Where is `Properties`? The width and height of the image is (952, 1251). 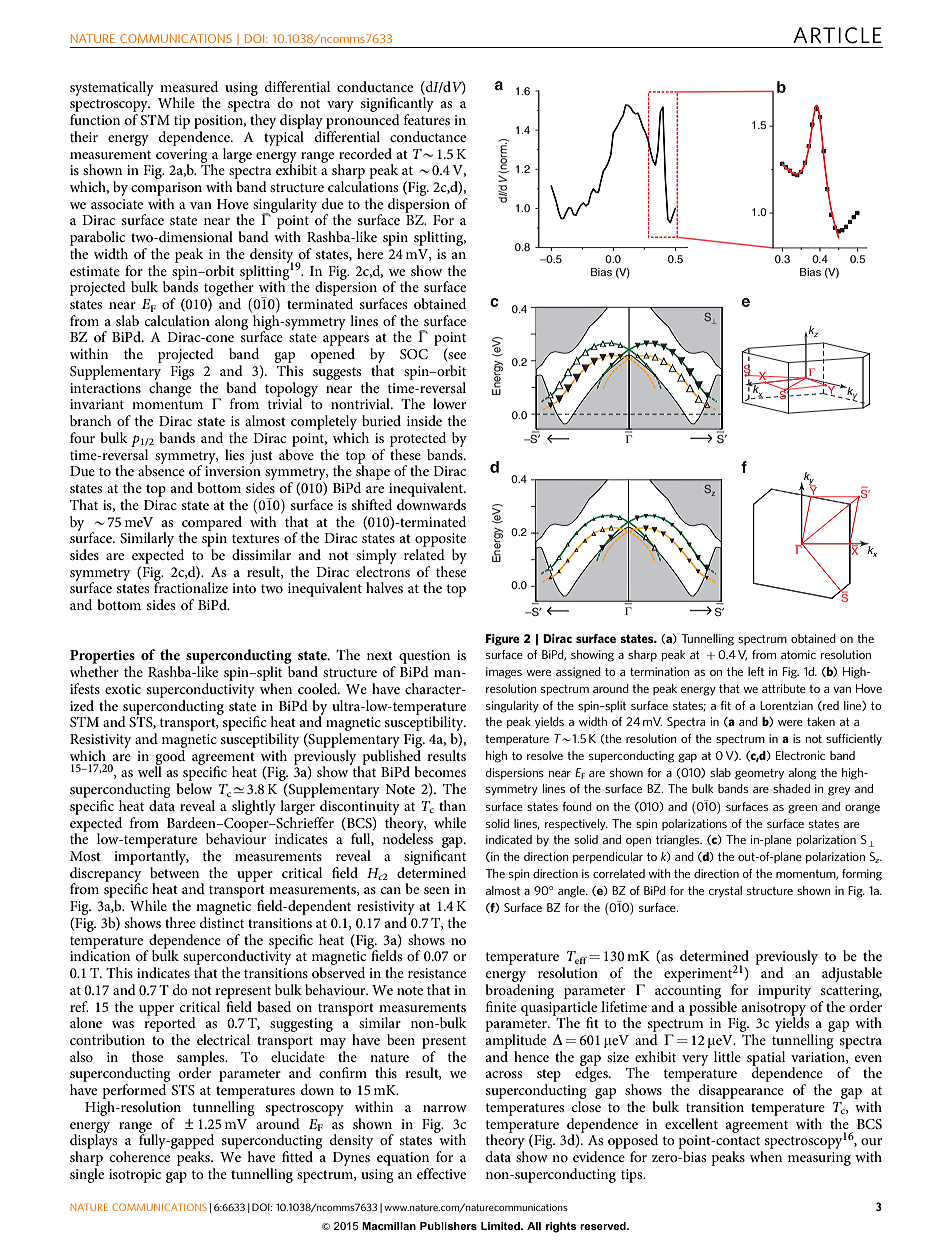 Properties is located at coordinates (102, 657).
